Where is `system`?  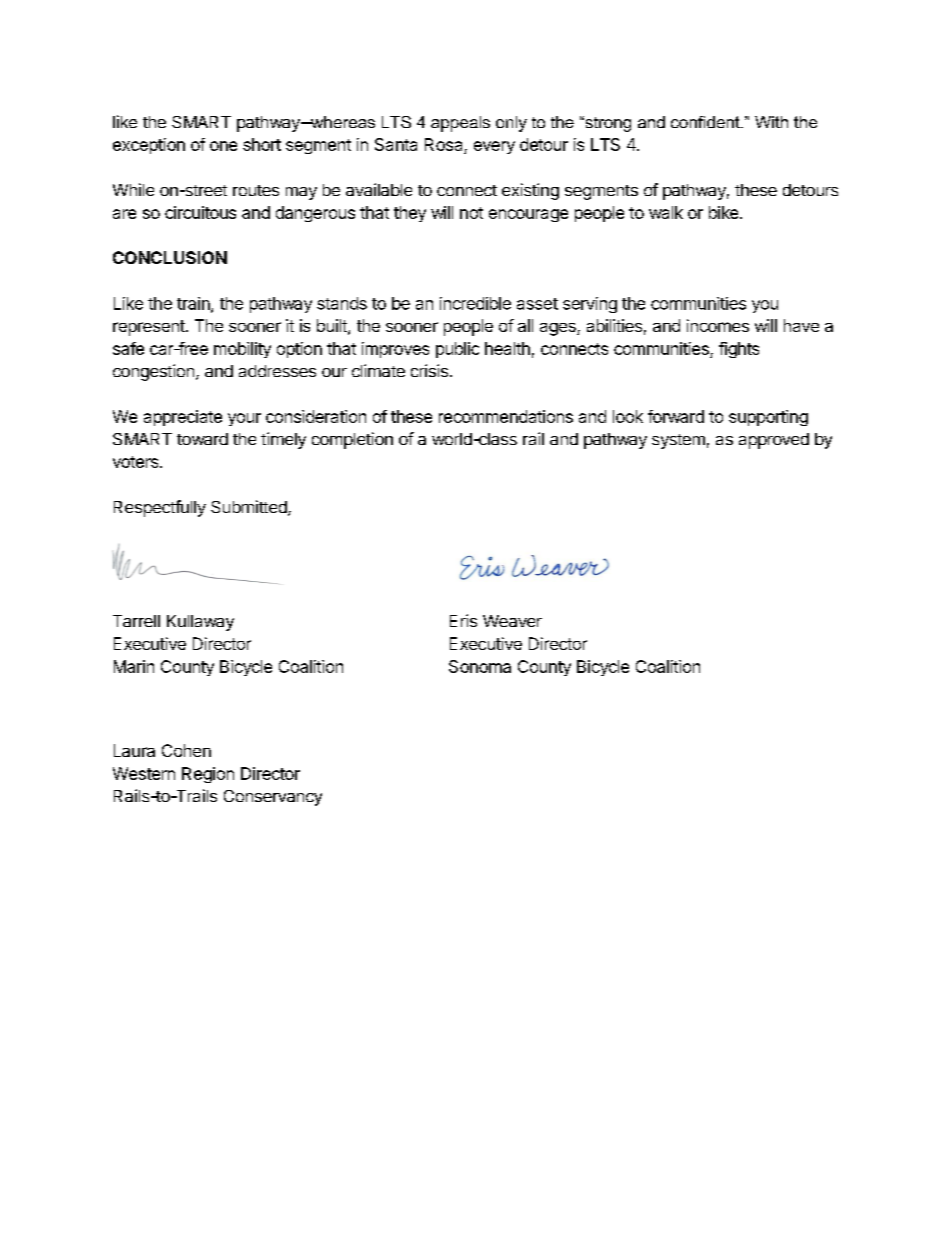 system is located at coordinates (678, 441).
